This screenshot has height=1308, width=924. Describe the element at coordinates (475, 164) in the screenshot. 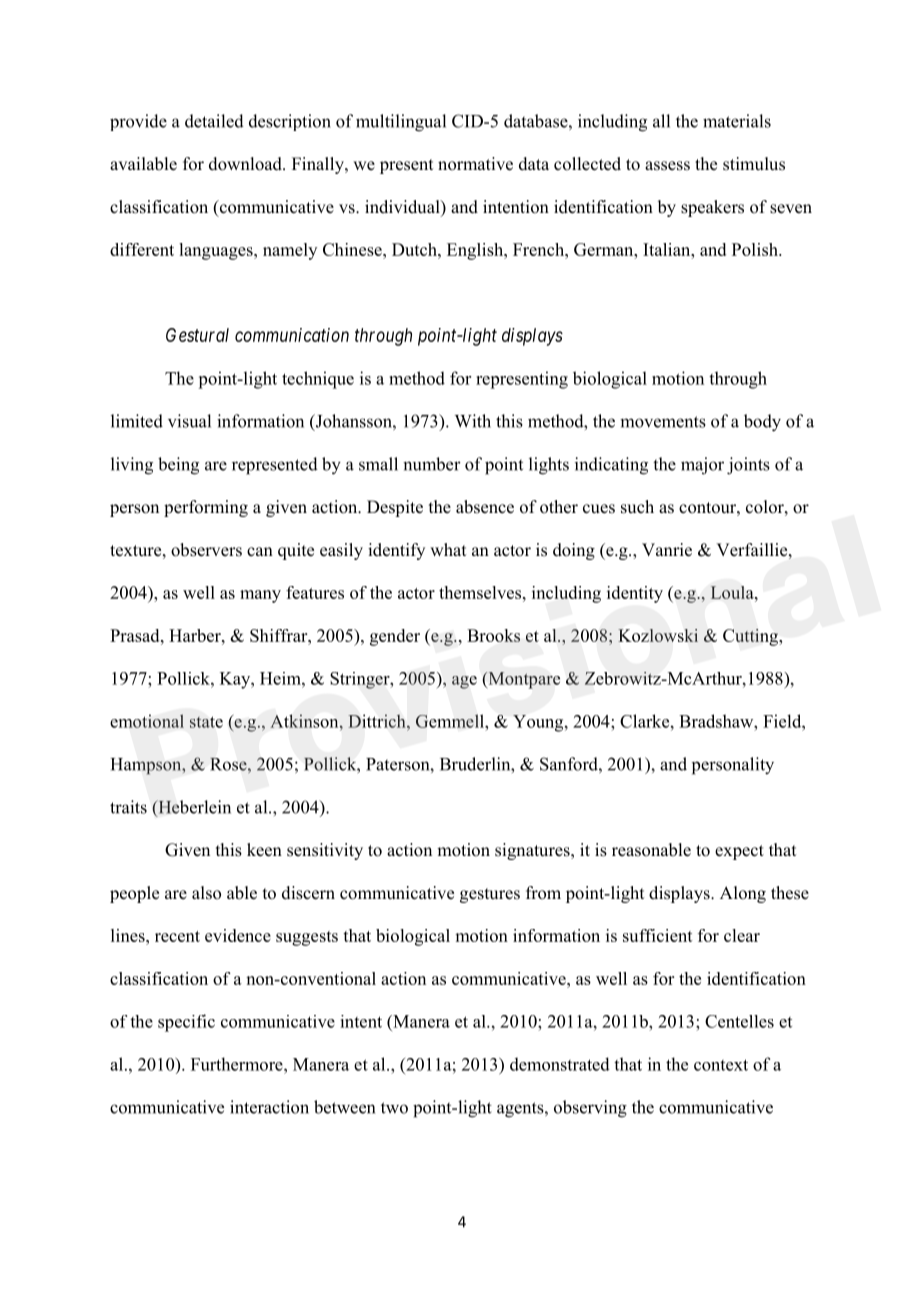

I see `normative` at that location.
